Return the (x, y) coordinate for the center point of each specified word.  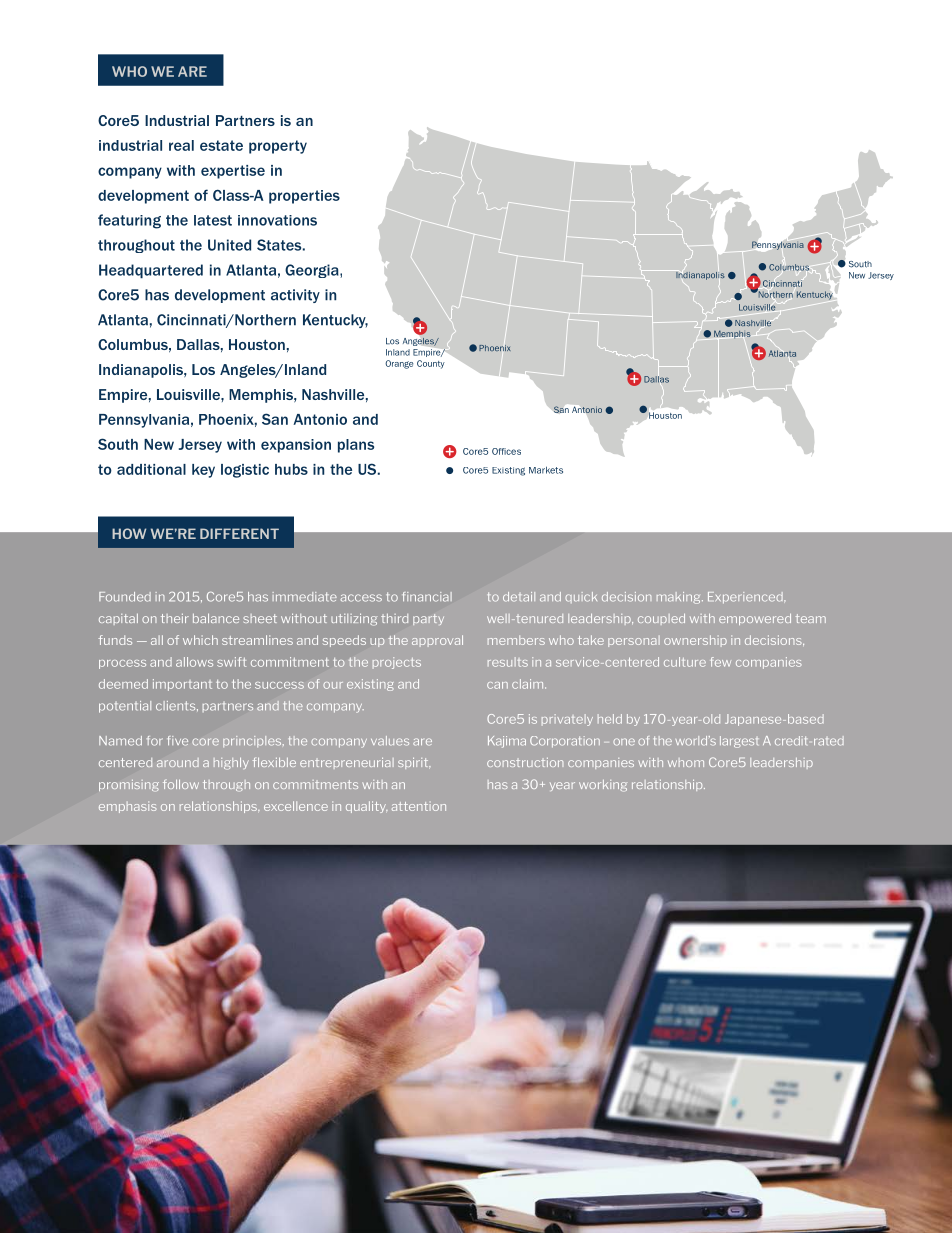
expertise (233, 172)
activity (295, 296)
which (200, 640)
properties (304, 197)
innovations (277, 220)
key (203, 471)
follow (181, 784)
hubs (291, 469)
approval (437, 641)
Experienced (746, 598)
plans (356, 446)
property (278, 147)
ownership (695, 641)
